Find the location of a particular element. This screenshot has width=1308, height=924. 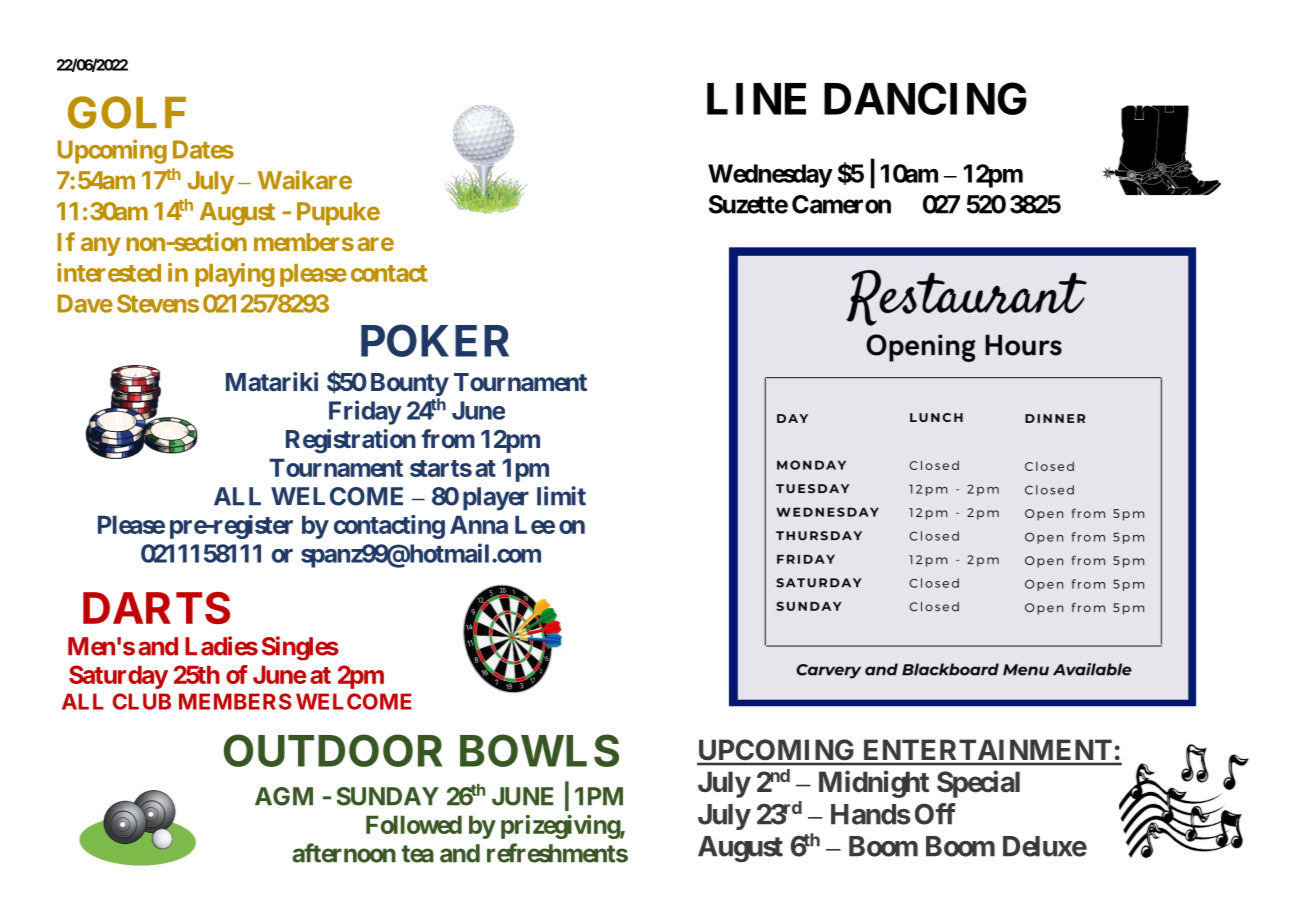

LINE is located at coordinates (756, 99).
